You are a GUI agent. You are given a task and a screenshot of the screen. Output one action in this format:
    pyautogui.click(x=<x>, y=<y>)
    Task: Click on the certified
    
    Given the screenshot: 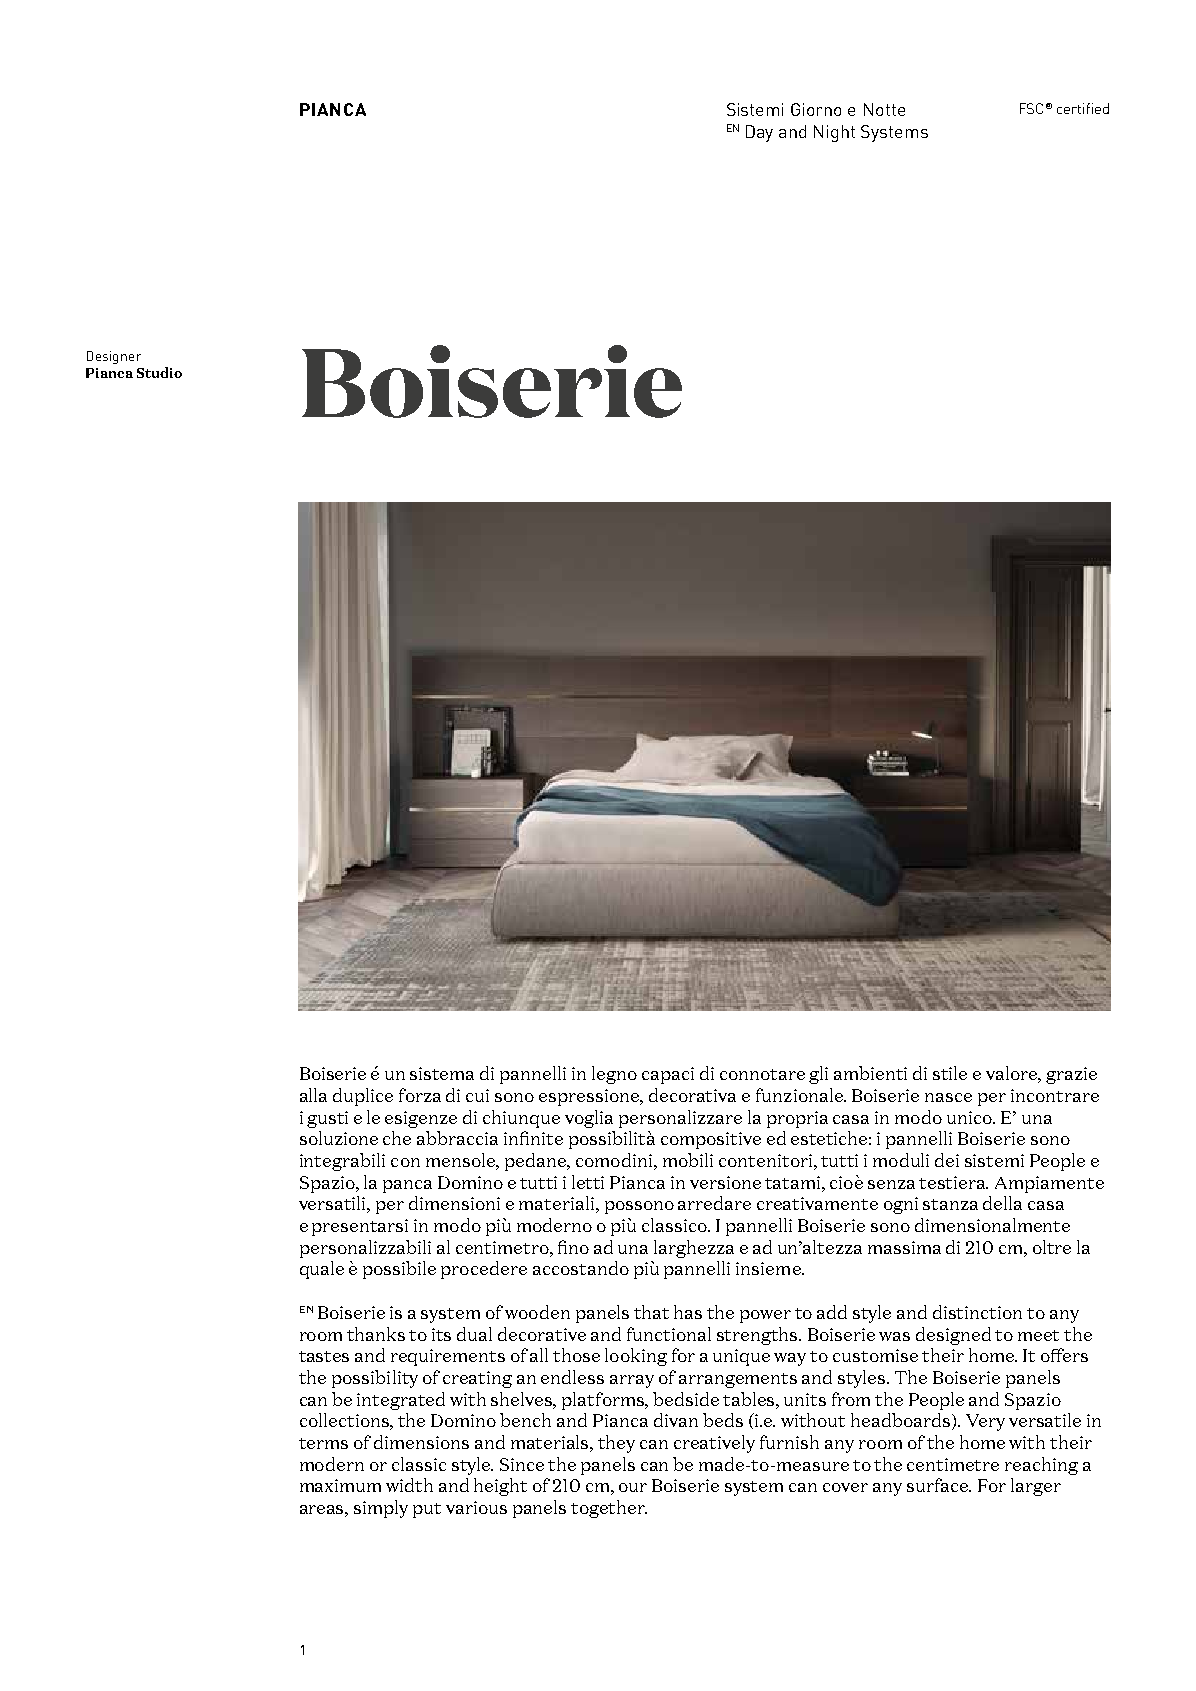 What is the action you would take?
    pyautogui.click(x=1083, y=108)
